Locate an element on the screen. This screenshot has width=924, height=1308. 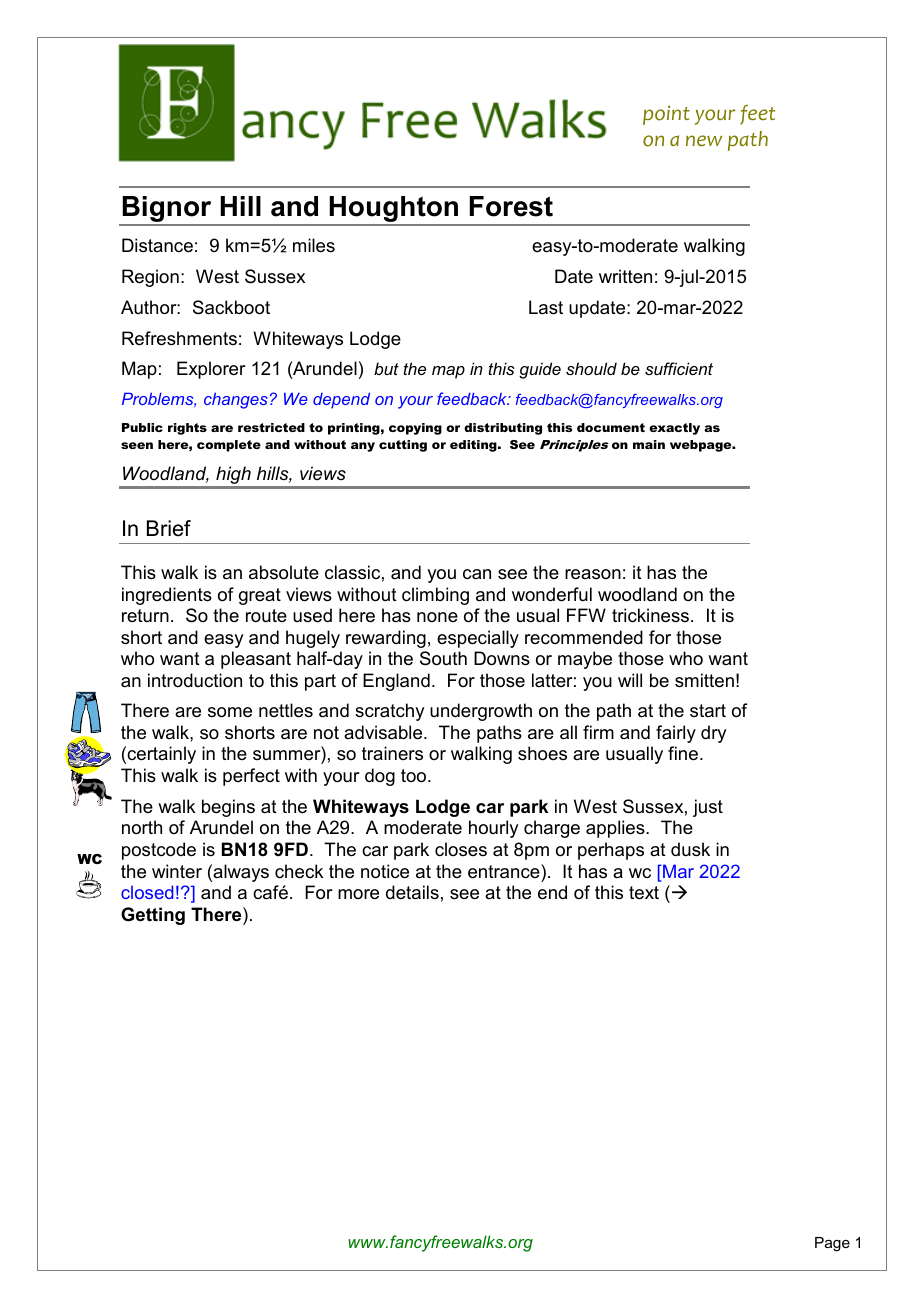
some is located at coordinates (230, 712).
